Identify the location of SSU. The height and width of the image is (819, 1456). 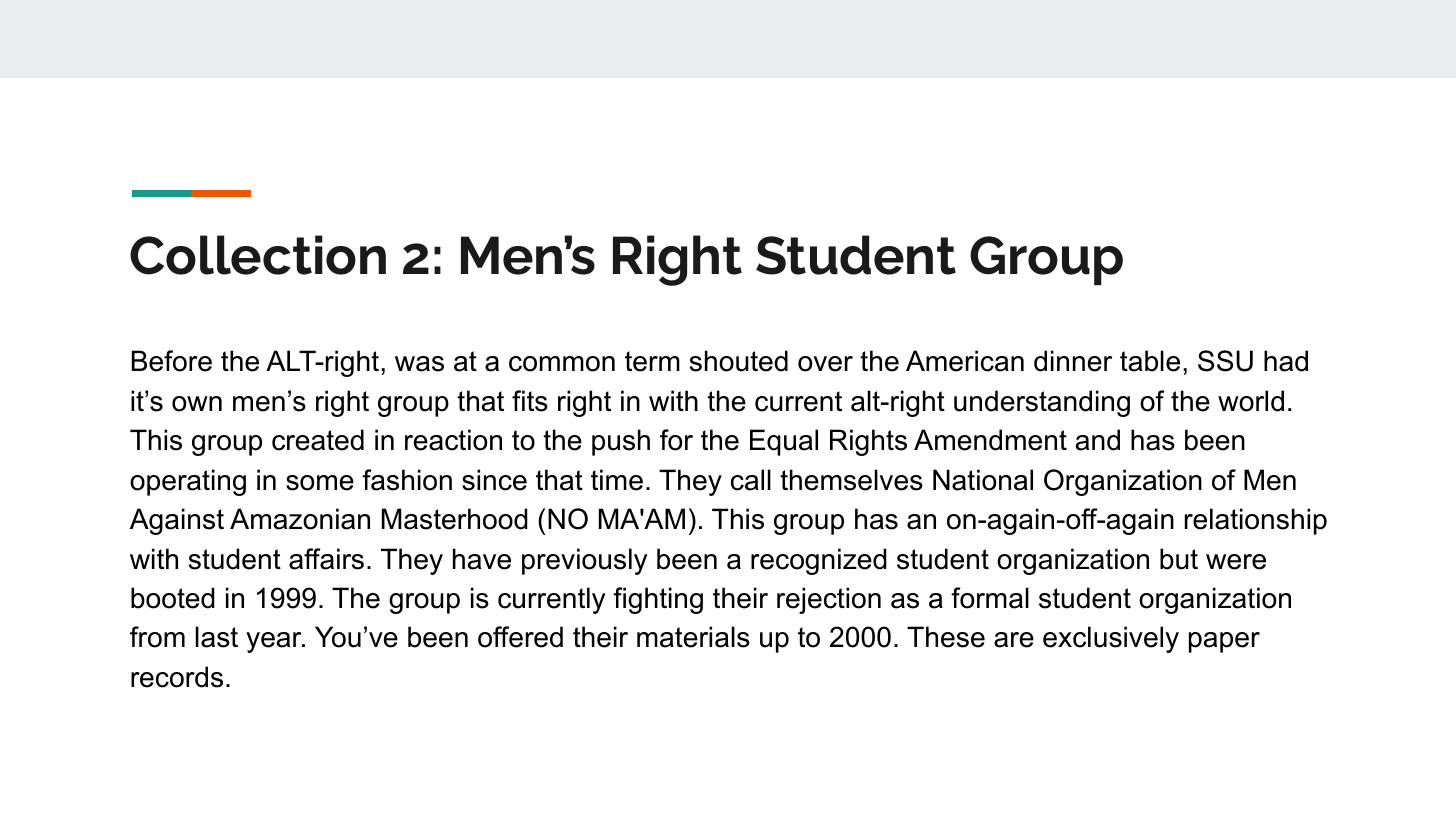
(1225, 361).
